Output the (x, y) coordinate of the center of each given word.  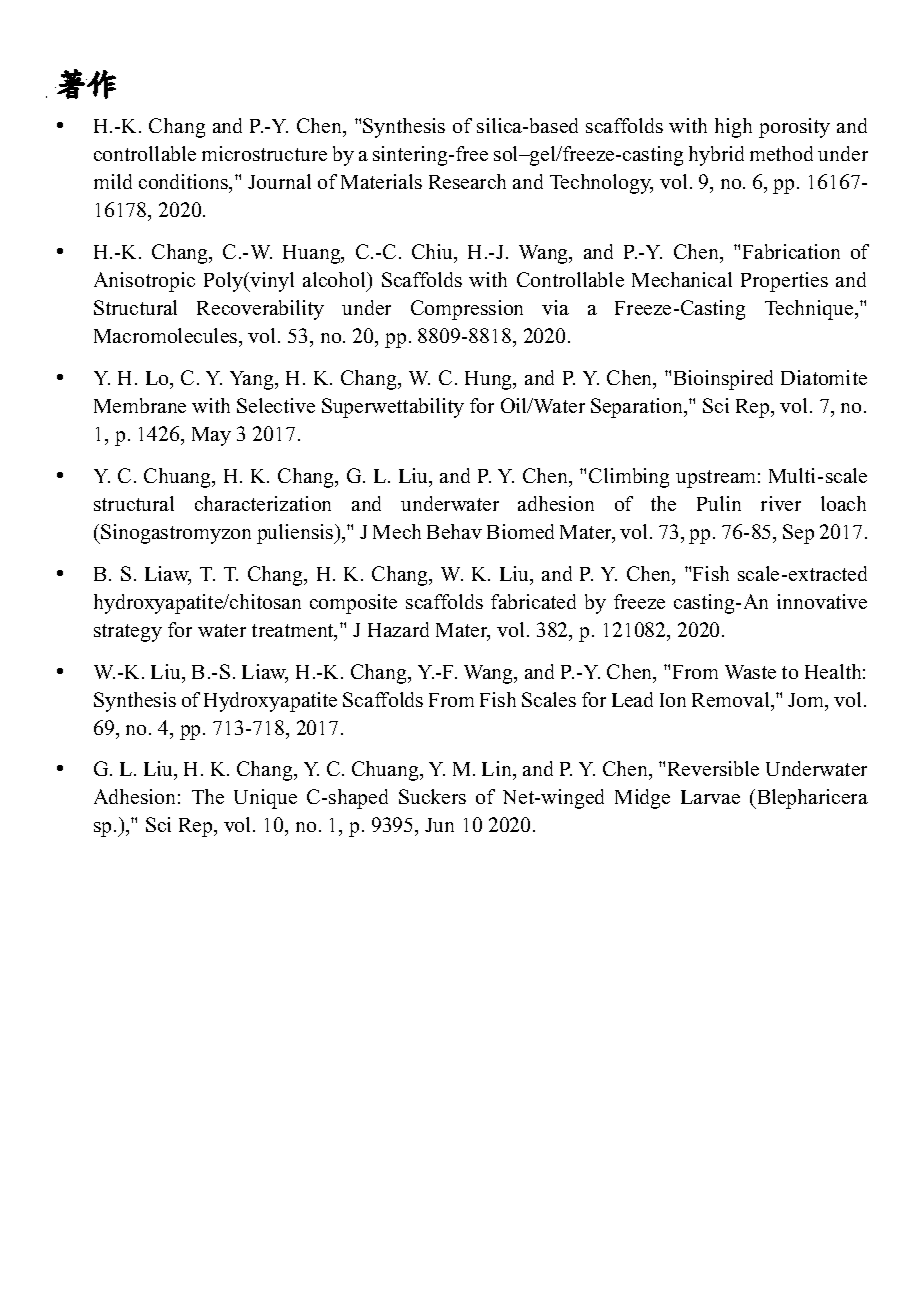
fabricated (533, 601)
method (781, 153)
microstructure (264, 153)
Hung (490, 380)
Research (467, 181)
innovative (822, 601)
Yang (253, 380)
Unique (265, 799)
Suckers (432, 796)
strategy (128, 633)
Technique (810, 310)
